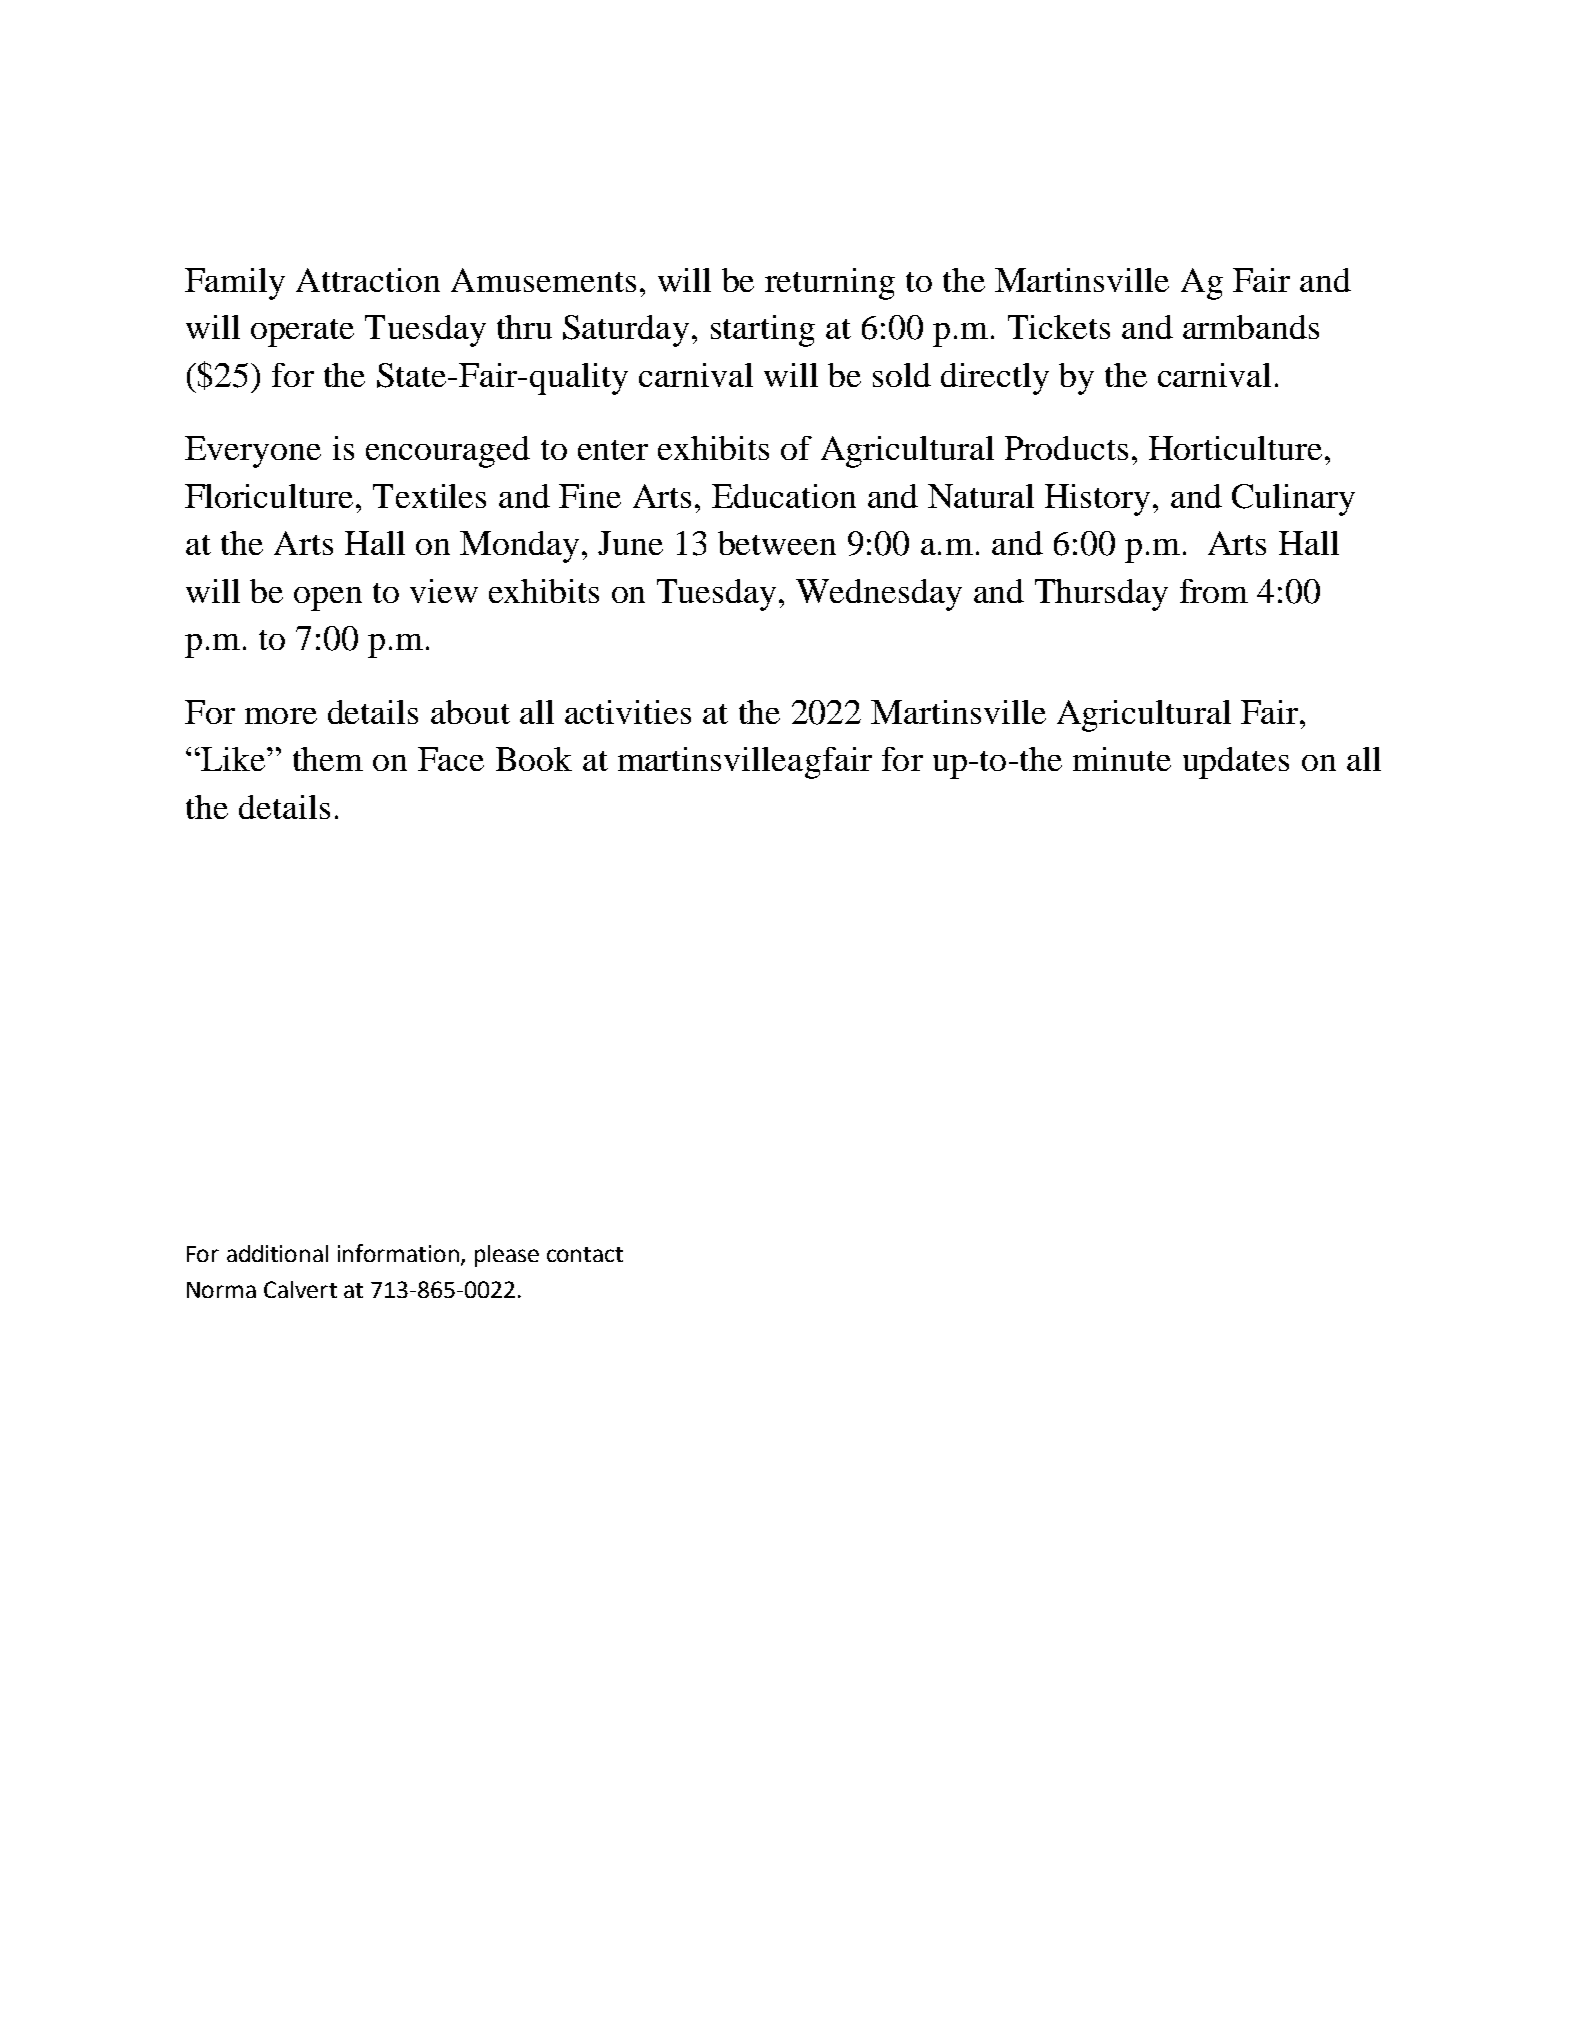  Describe the element at coordinates (534, 759) in the screenshot. I see `Book` at that location.
